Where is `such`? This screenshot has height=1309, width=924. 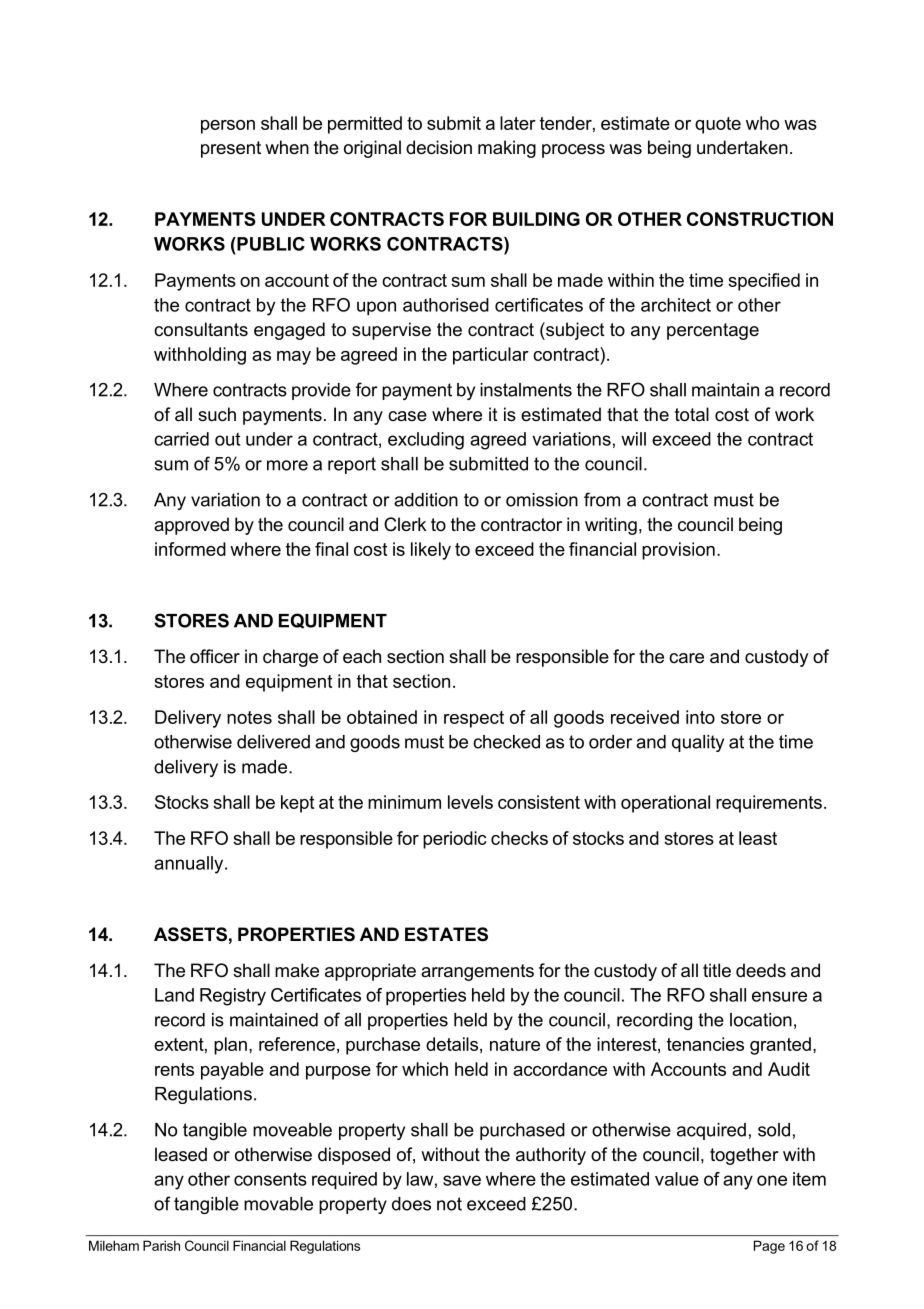
such is located at coordinates (217, 414).
